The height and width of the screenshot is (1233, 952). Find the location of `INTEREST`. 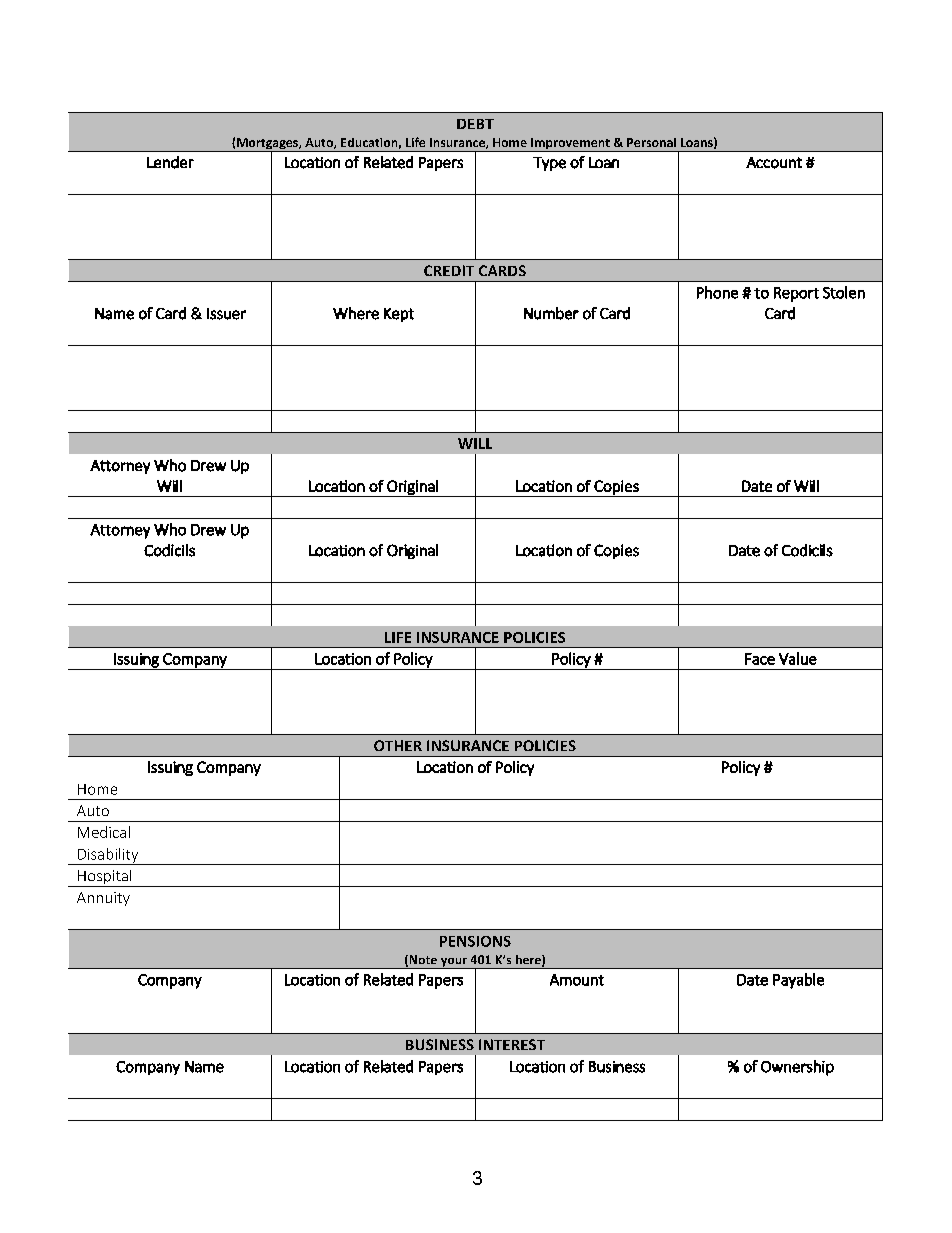

INTEREST is located at coordinates (512, 1044).
